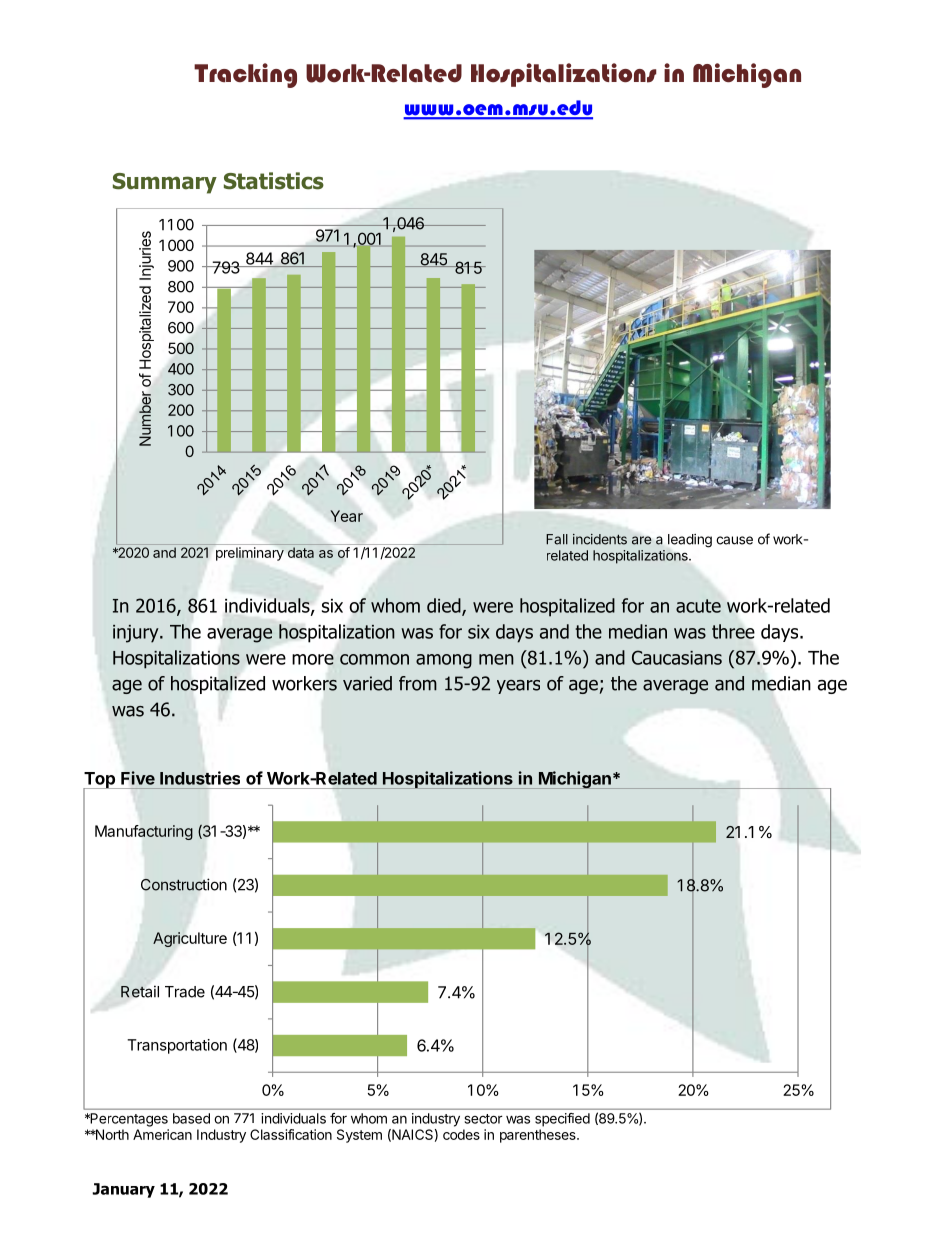 This image has height=1233, width=952. I want to click on American, so click(162, 1134).
